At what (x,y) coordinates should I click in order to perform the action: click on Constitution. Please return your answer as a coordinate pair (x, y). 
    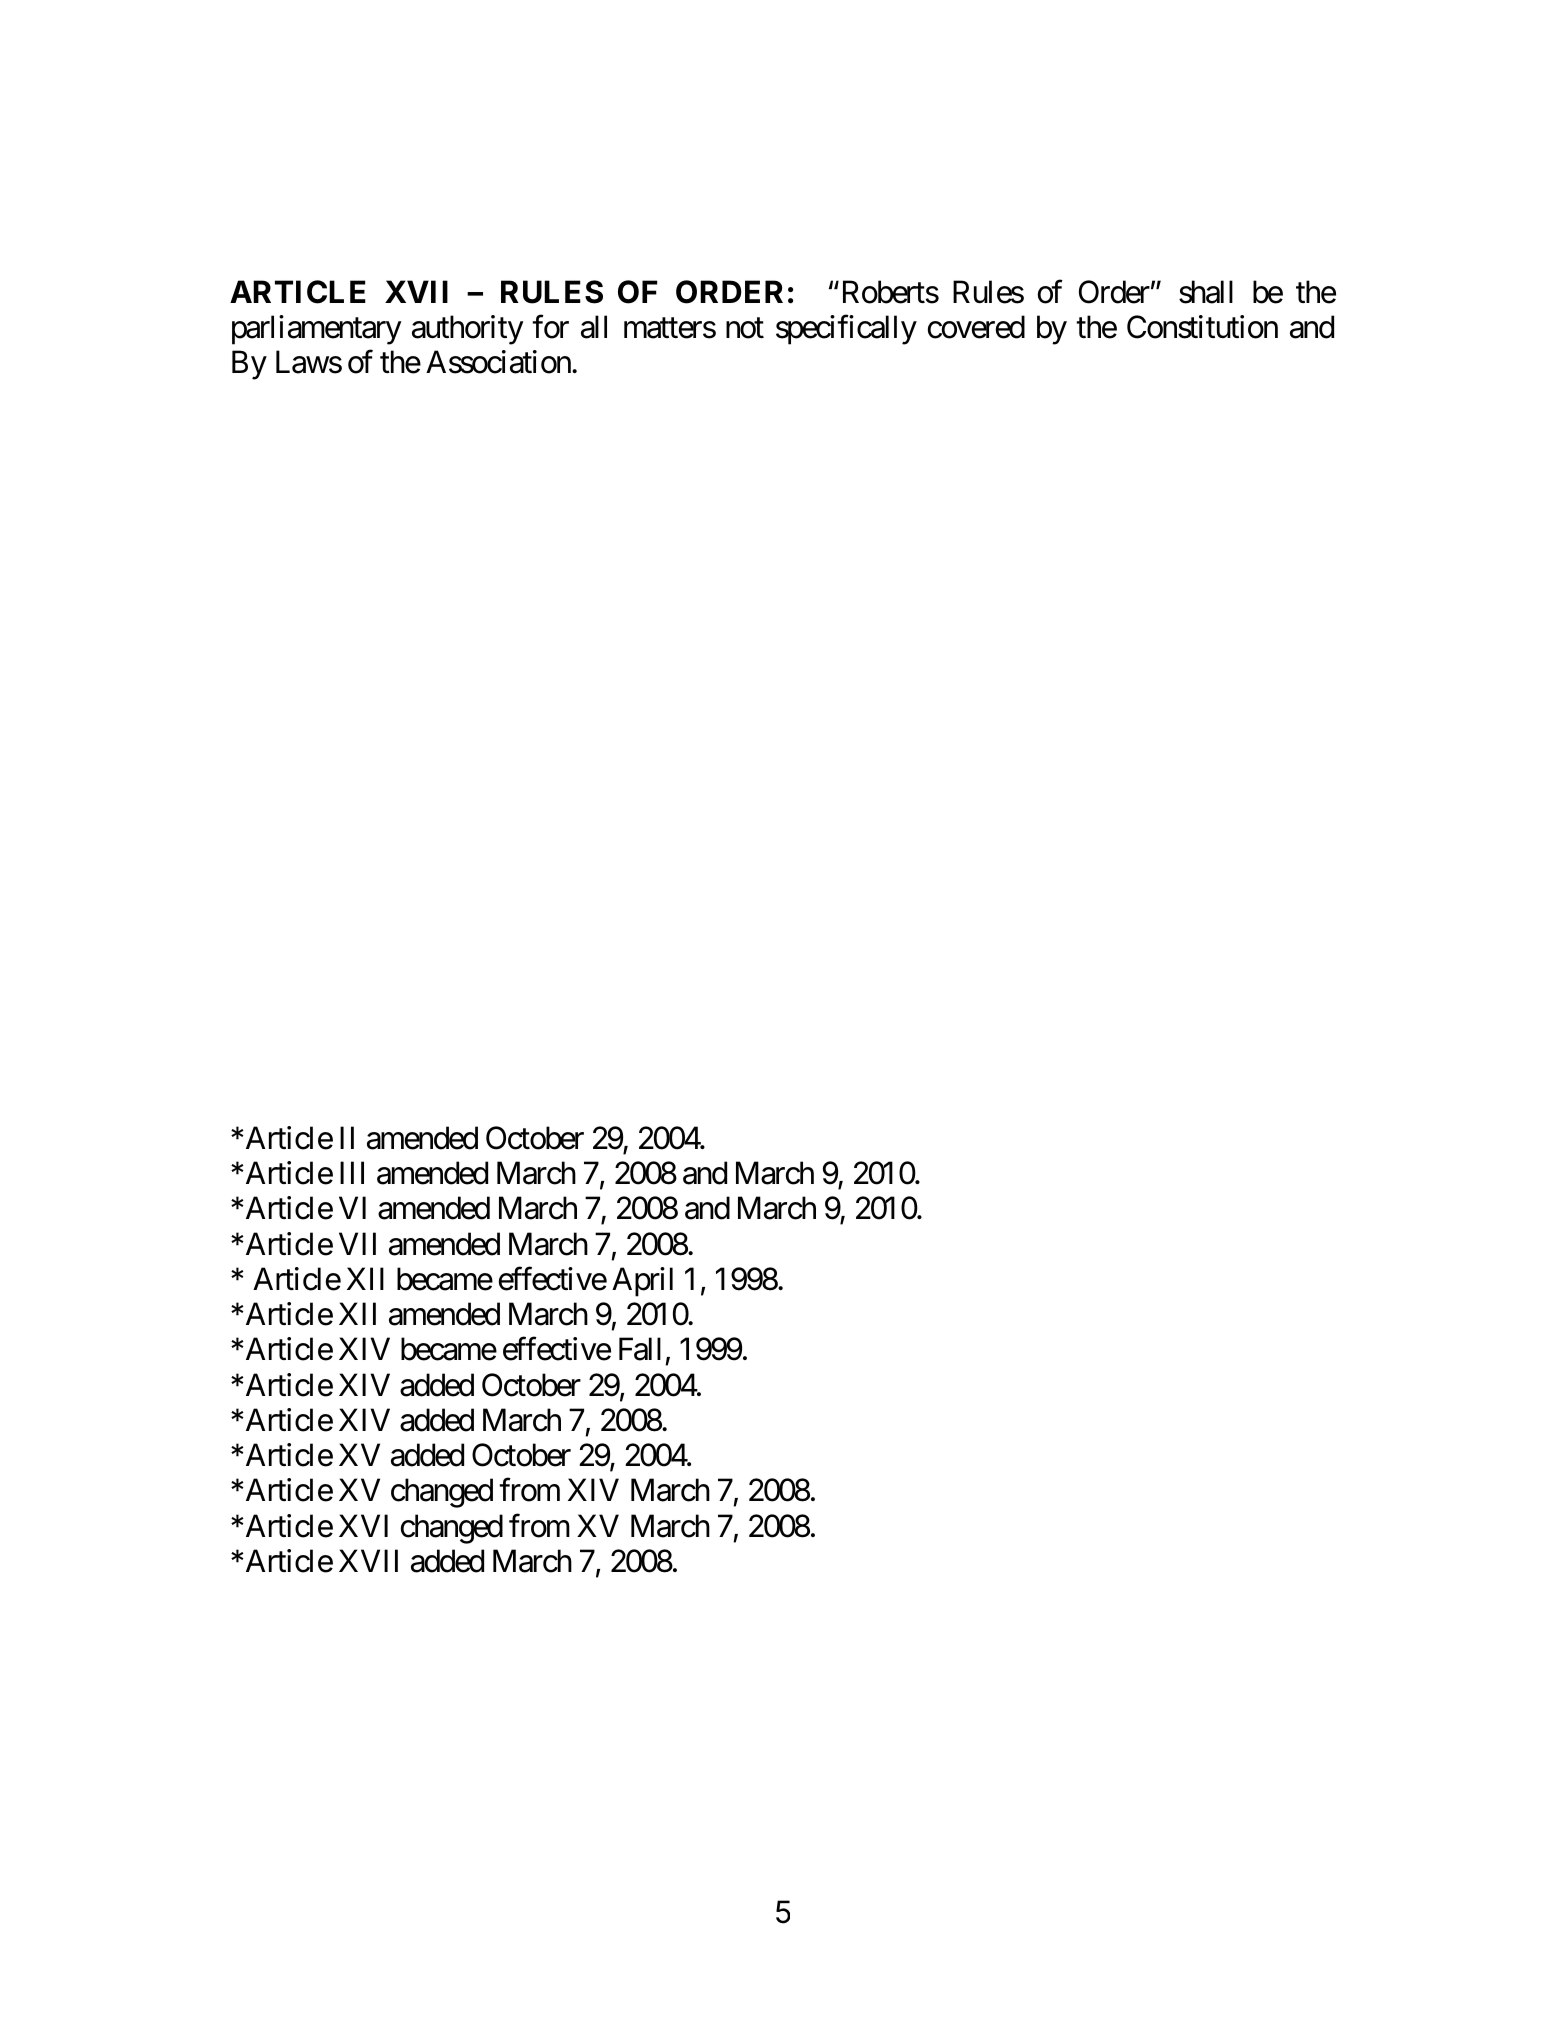
    Looking at the image, I should click on (1202, 327).
